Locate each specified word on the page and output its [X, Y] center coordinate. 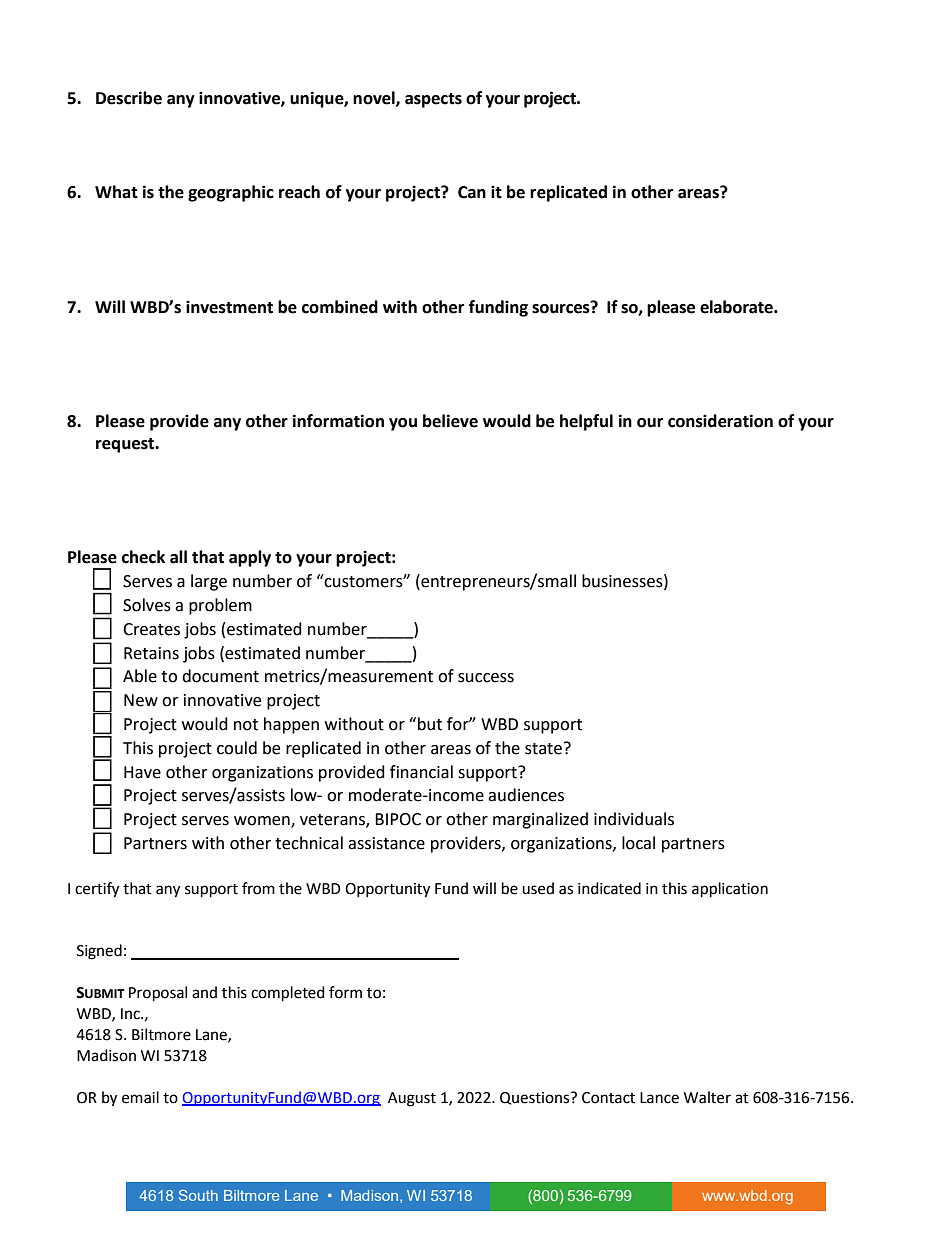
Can [472, 192]
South [198, 1195]
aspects [433, 100]
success [486, 678]
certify [97, 890]
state [545, 748]
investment [229, 307]
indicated [609, 888]
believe [450, 421]
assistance [386, 843]
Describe [129, 98]
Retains [151, 653]
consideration [720, 421]
